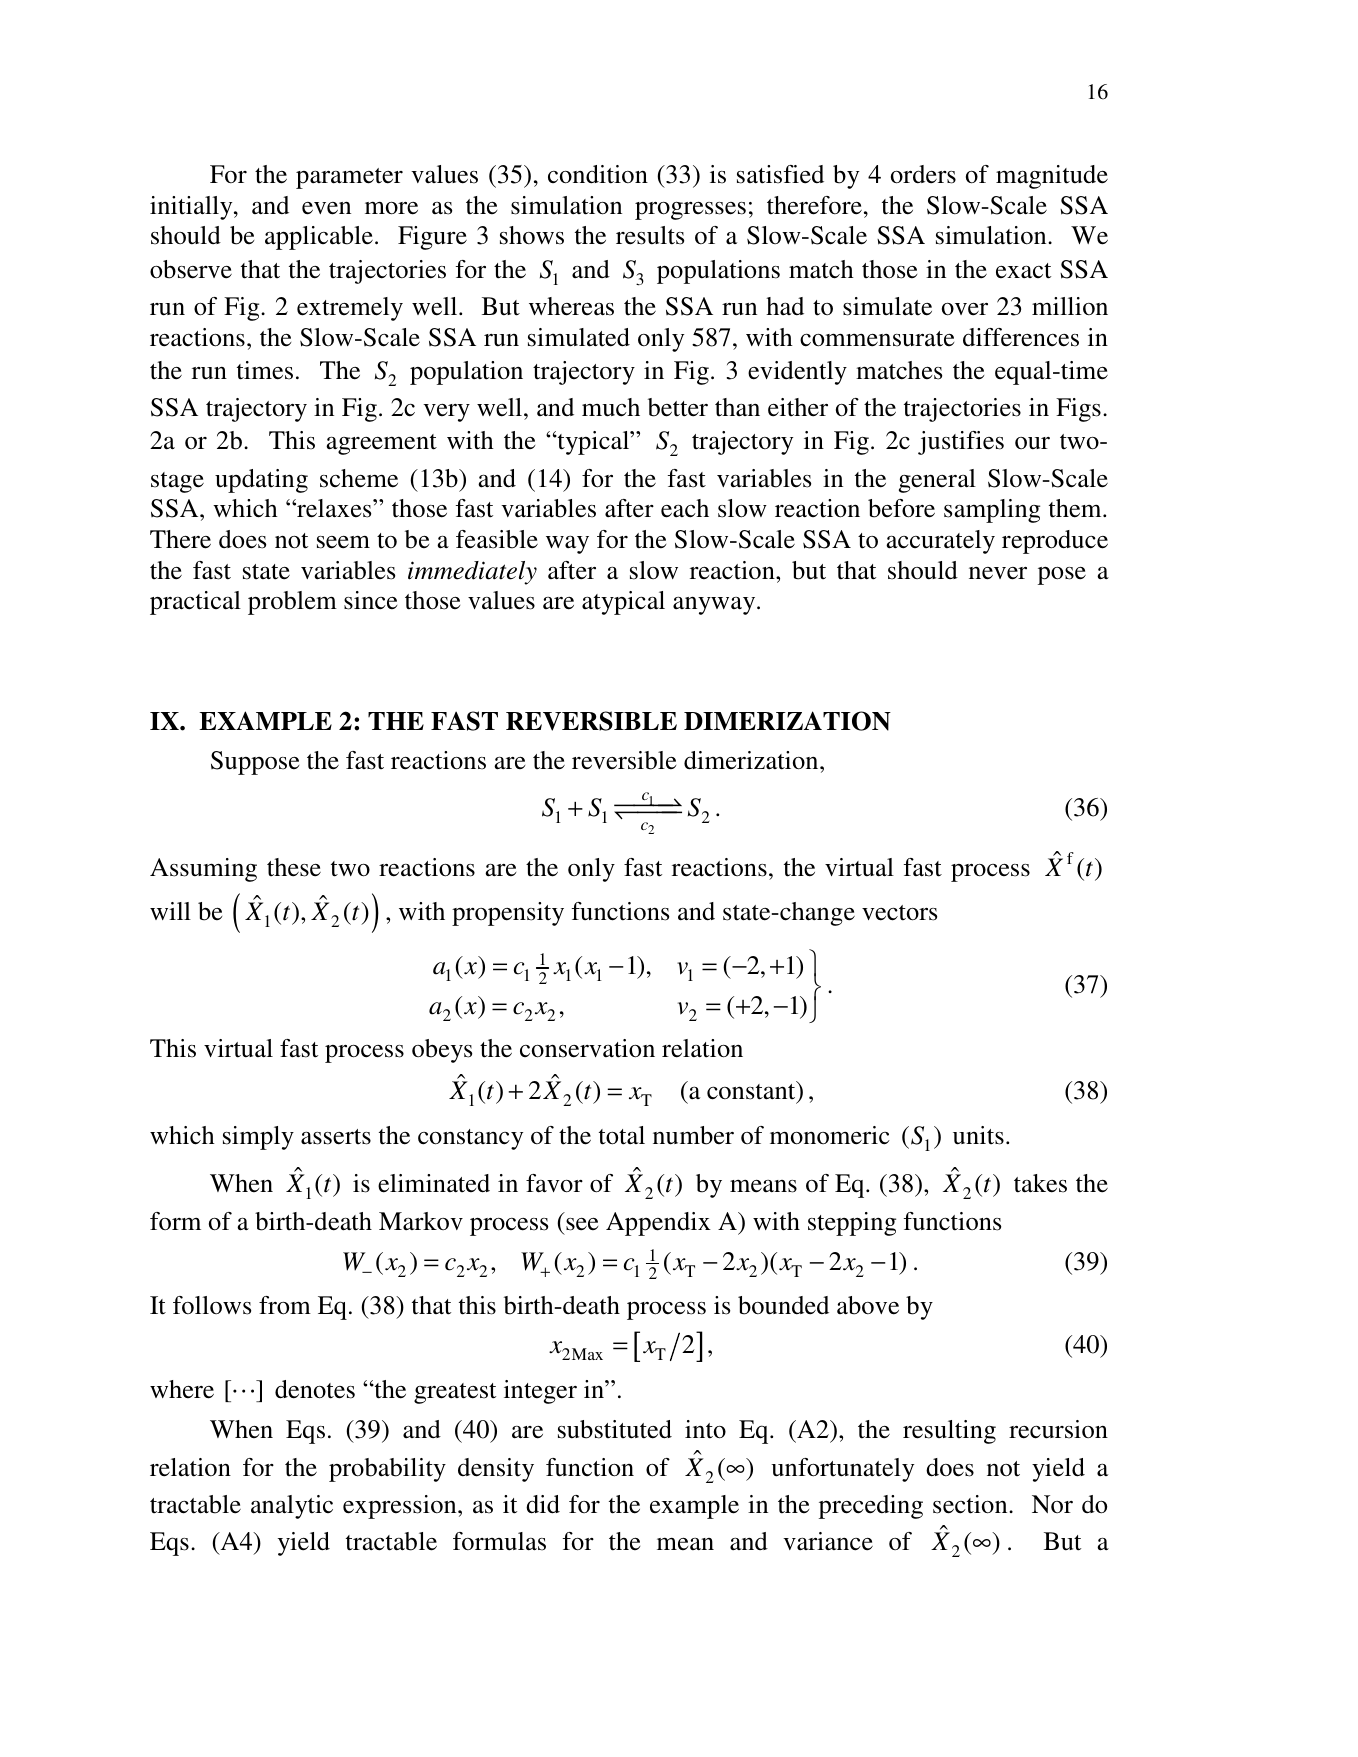 The height and width of the page is (1757, 1358). I want to click on section, so click(971, 1504).
